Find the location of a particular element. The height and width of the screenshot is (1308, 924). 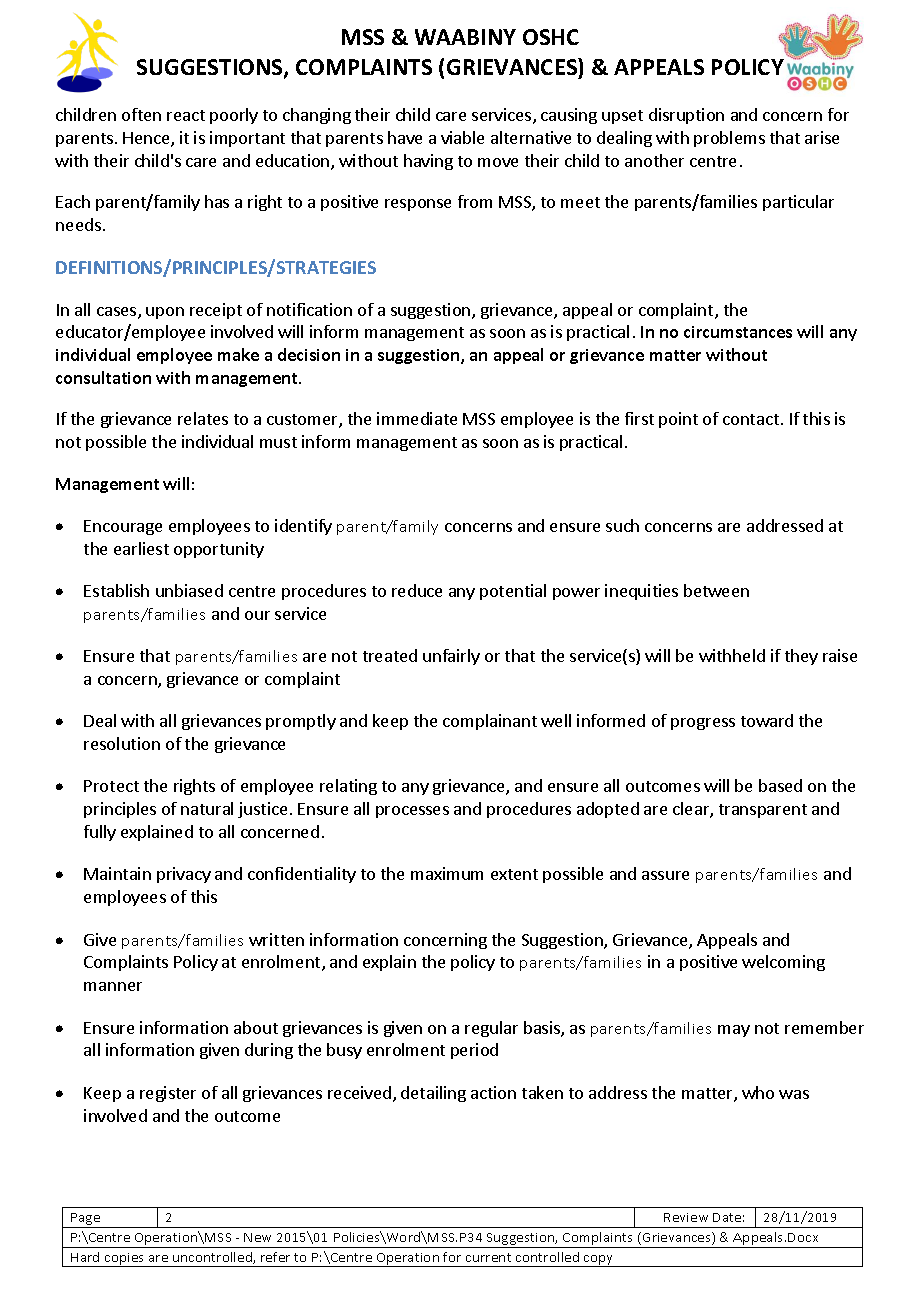

resolution is located at coordinates (122, 743).
